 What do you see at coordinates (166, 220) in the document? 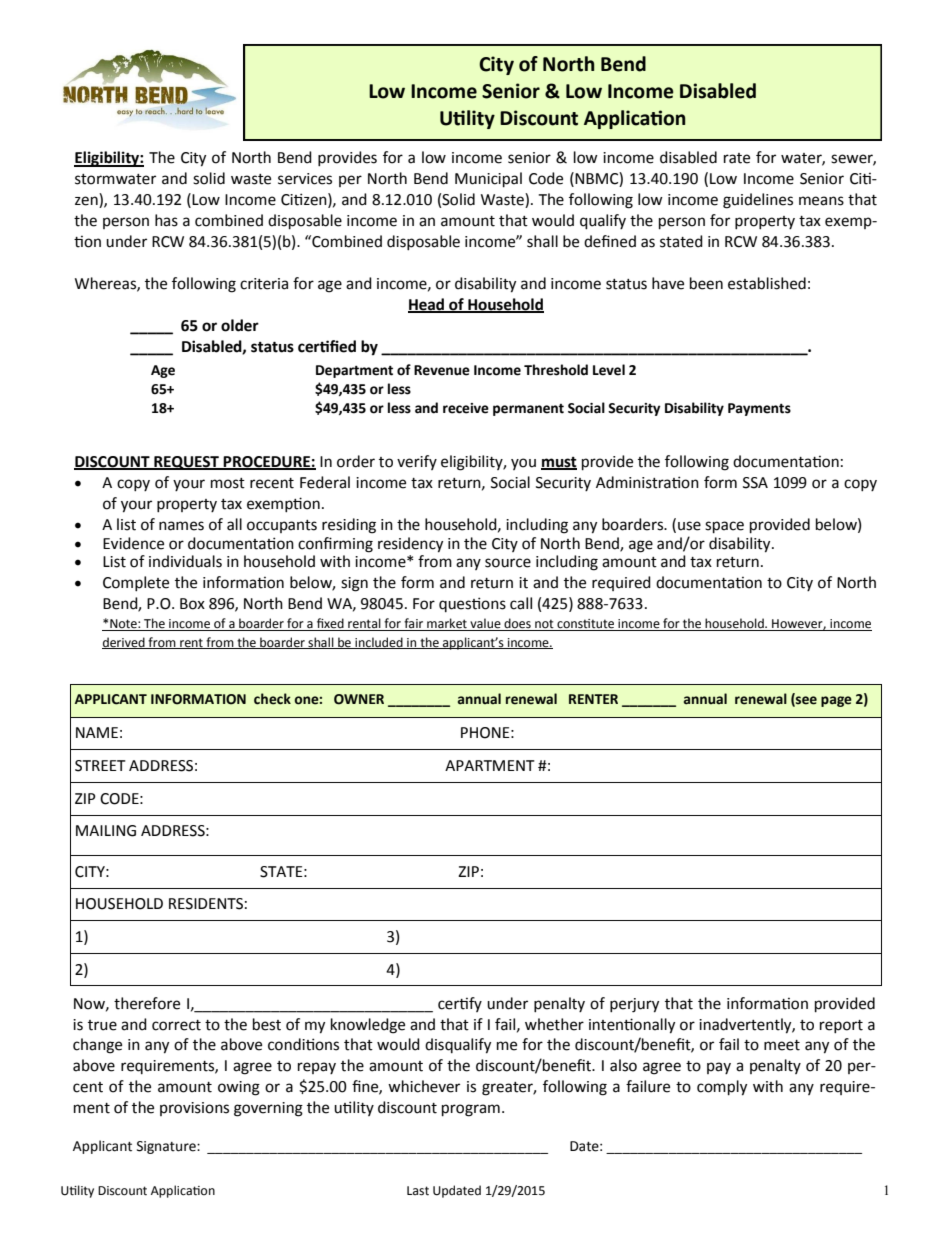
I see `has` at bounding box center [166, 220].
